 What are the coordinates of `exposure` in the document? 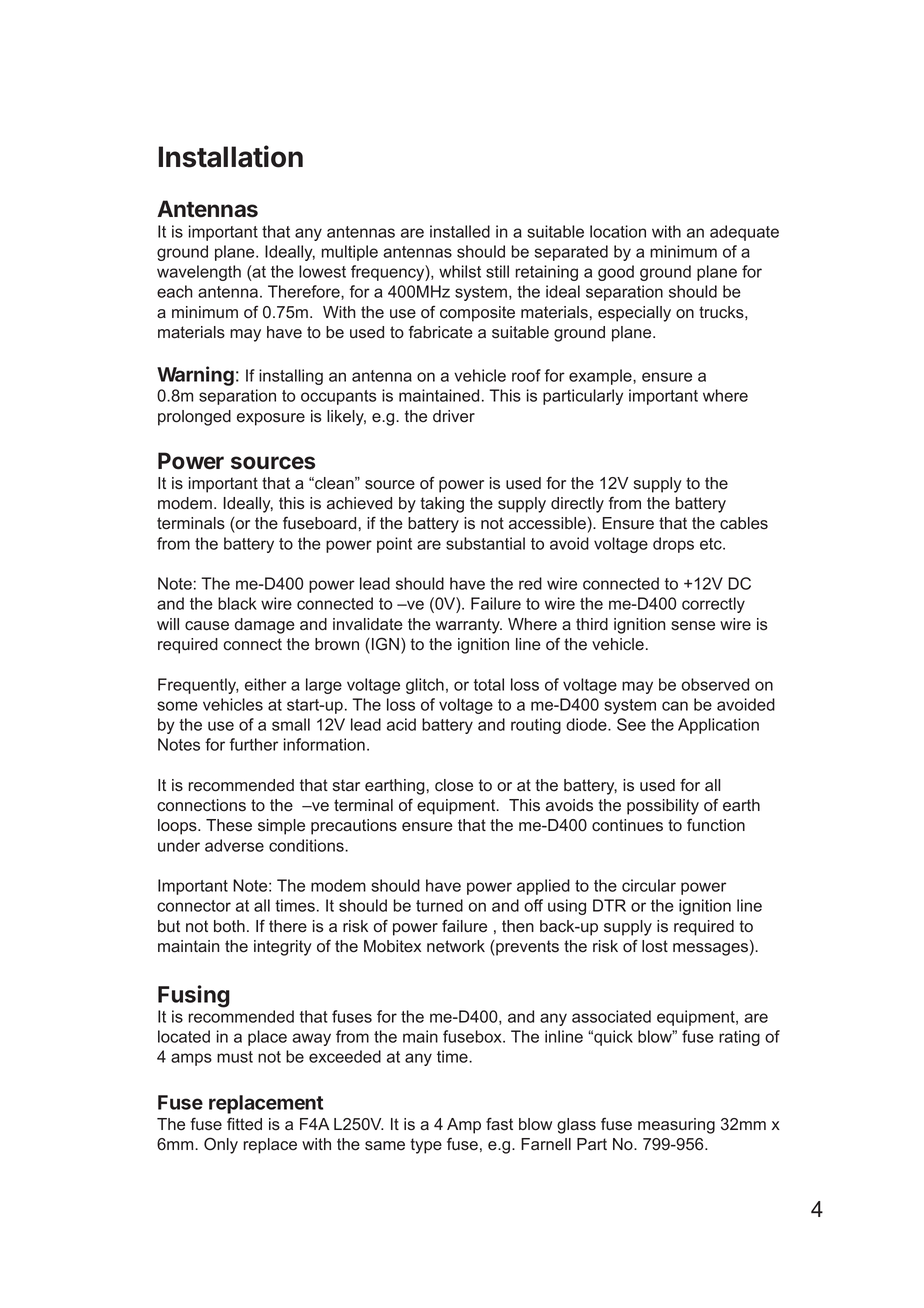 It's located at (271, 419).
